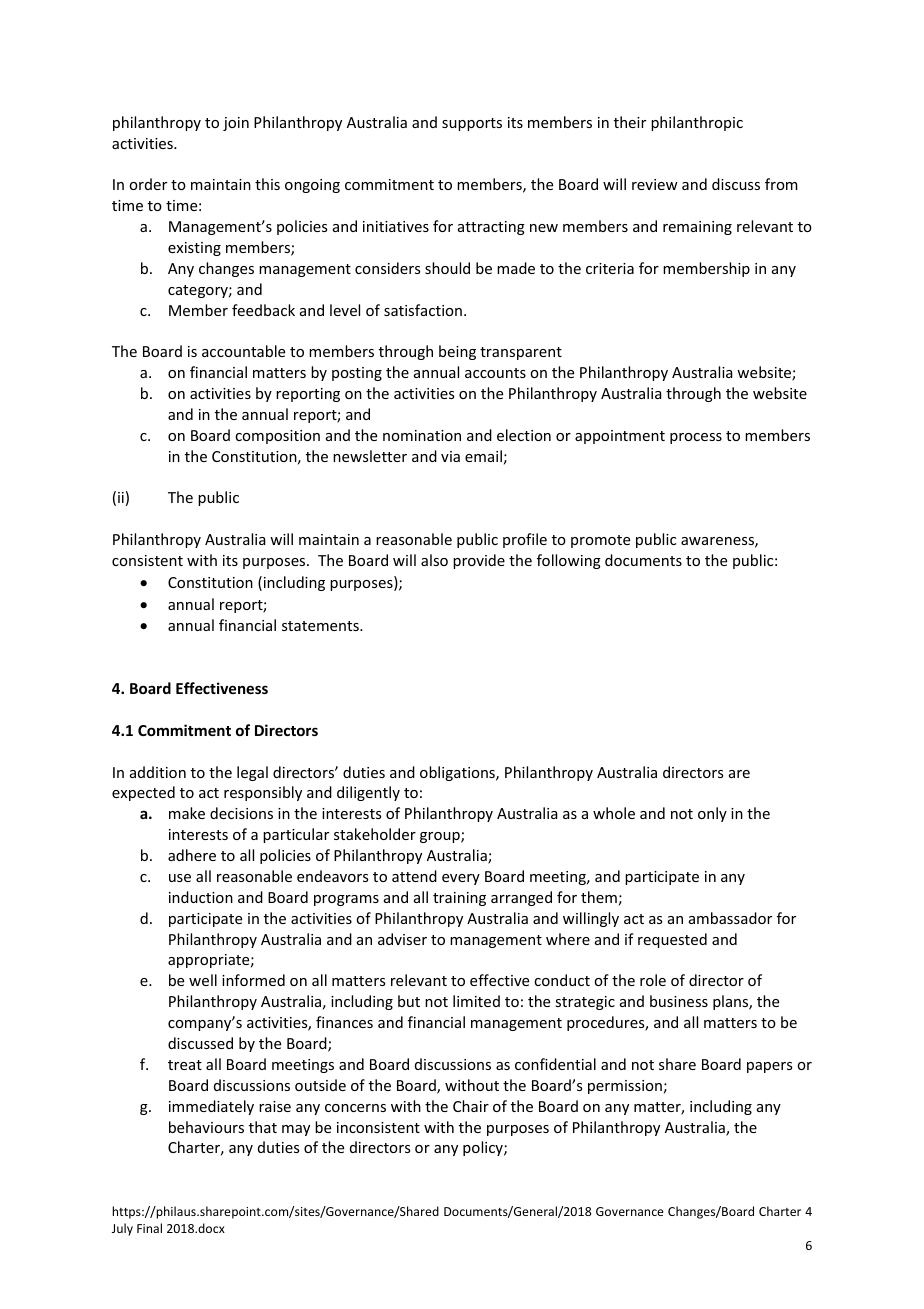  I want to click on supports, so click(472, 124).
